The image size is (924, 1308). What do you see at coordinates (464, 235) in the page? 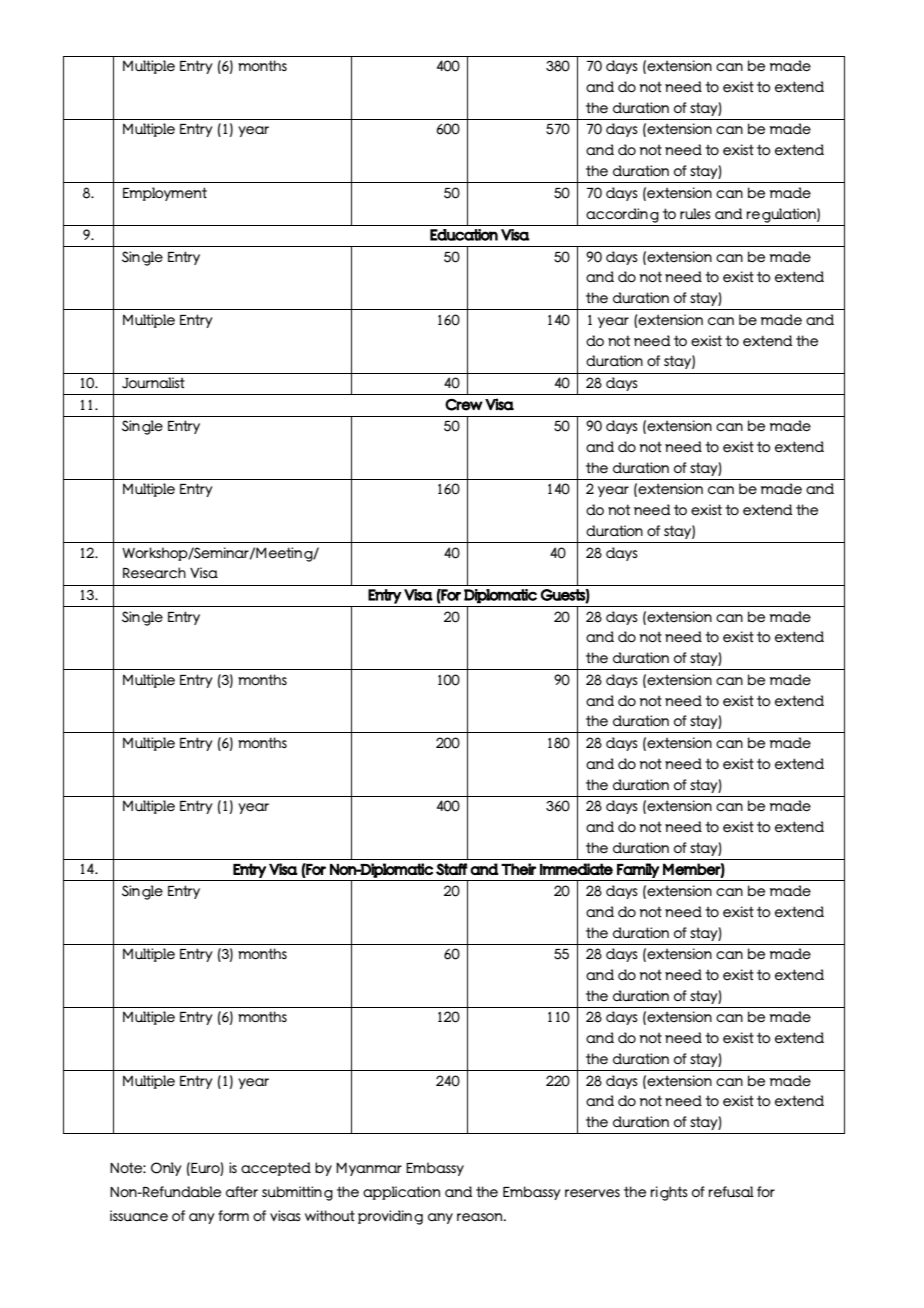
I see `Education` at bounding box center [464, 235].
